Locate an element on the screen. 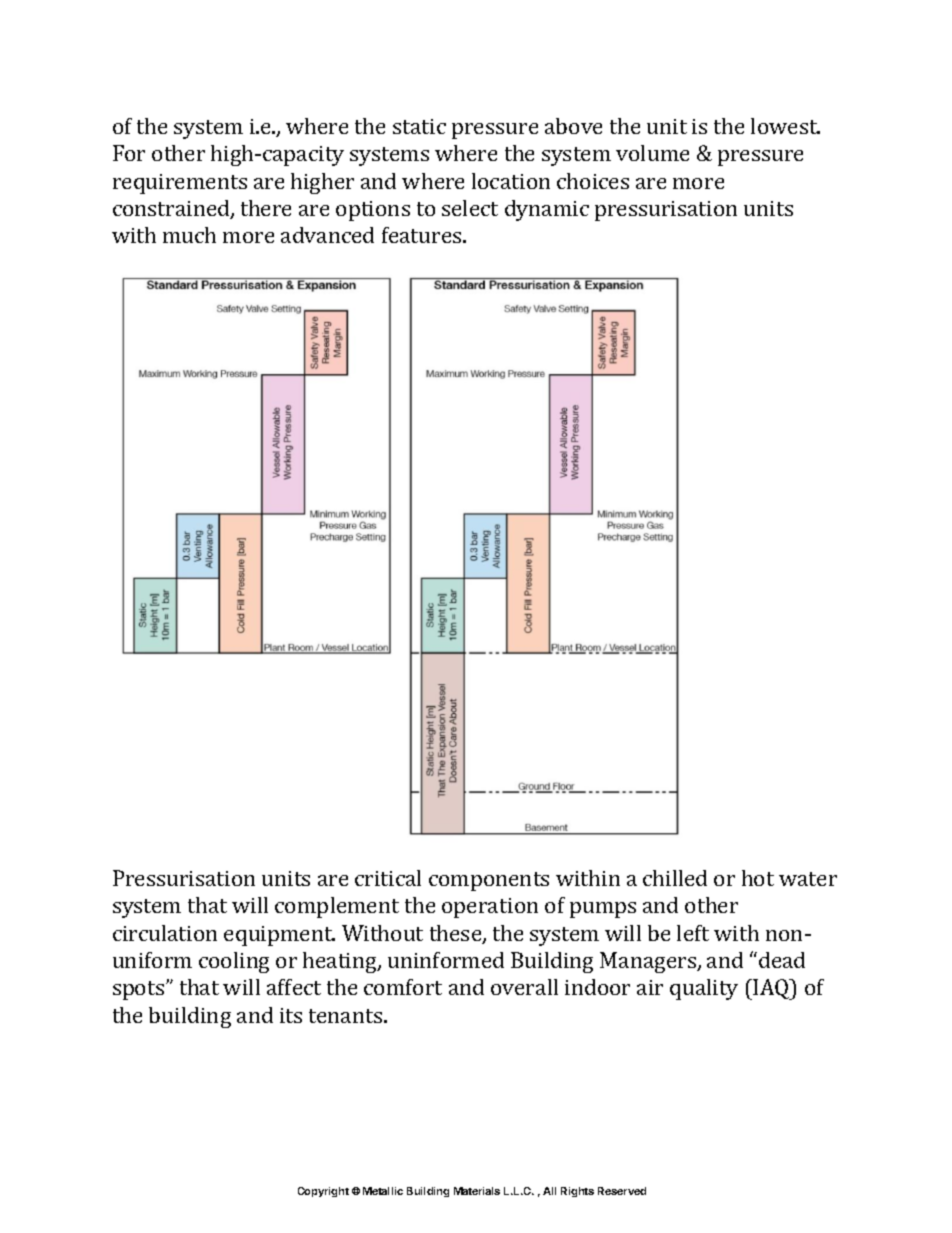  hot is located at coordinates (758, 878).
